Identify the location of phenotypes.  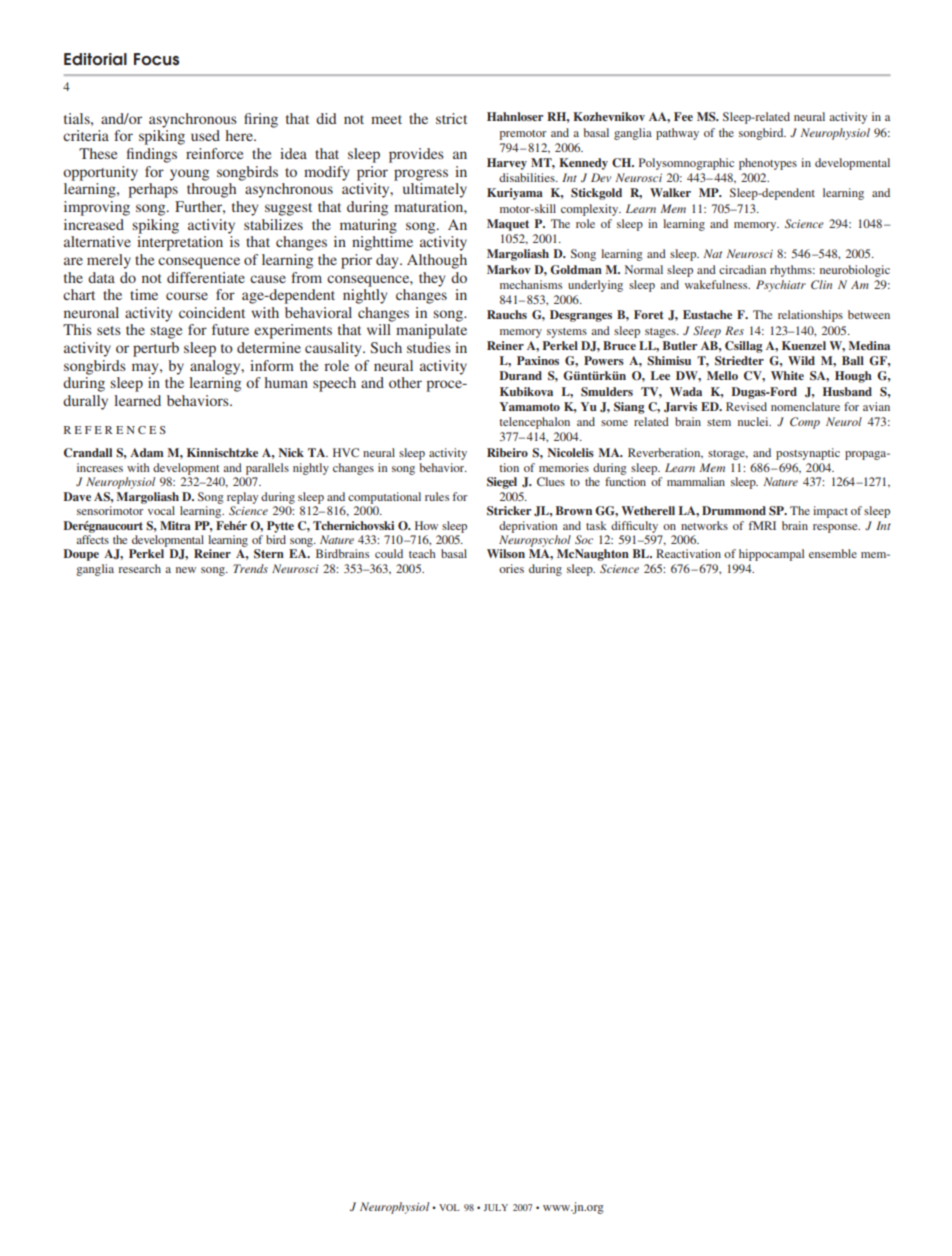
(768, 164).
